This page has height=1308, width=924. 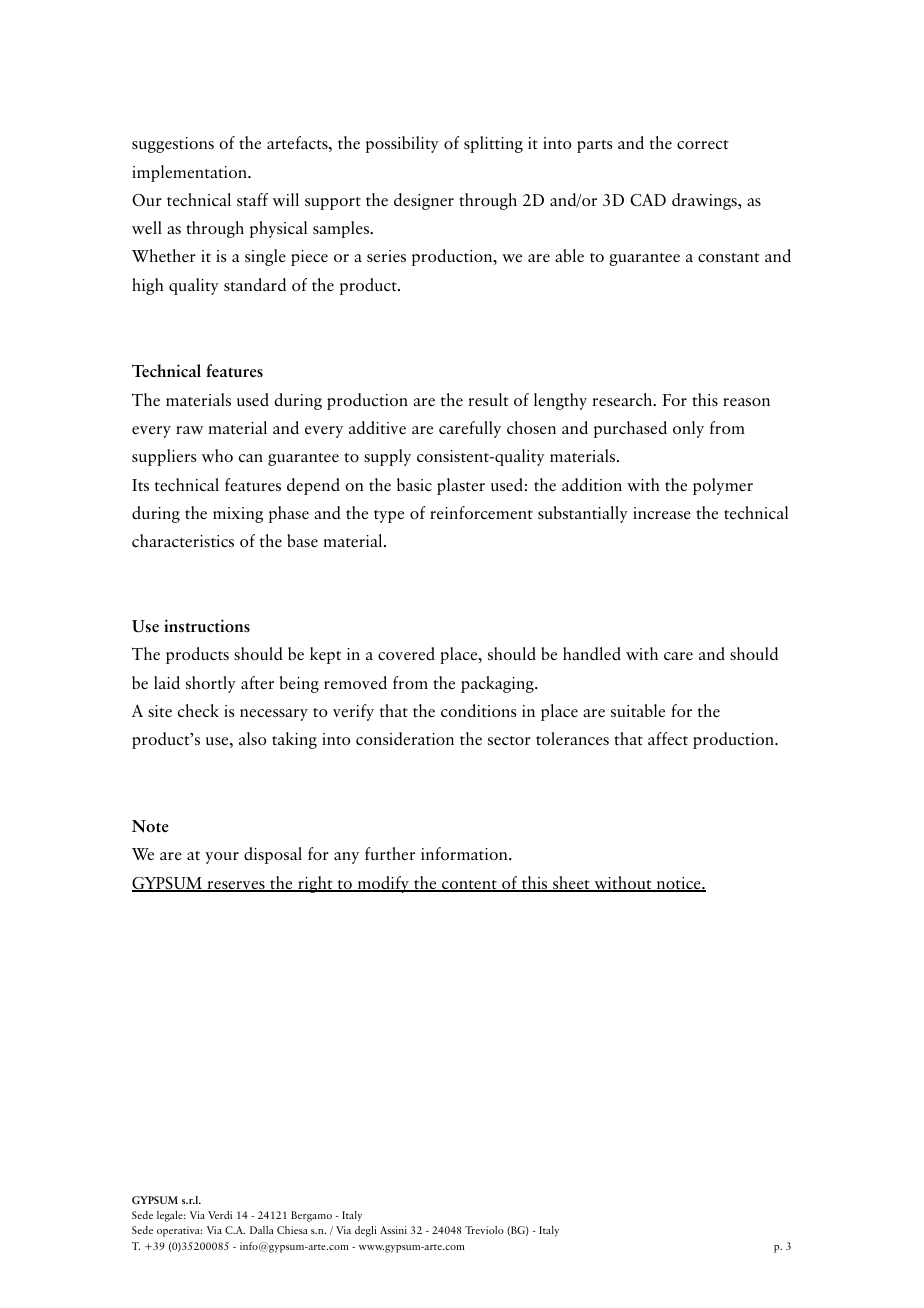 What do you see at coordinates (366, 1231) in the page?
I see `degli` at bounding box center [366, 1231].
